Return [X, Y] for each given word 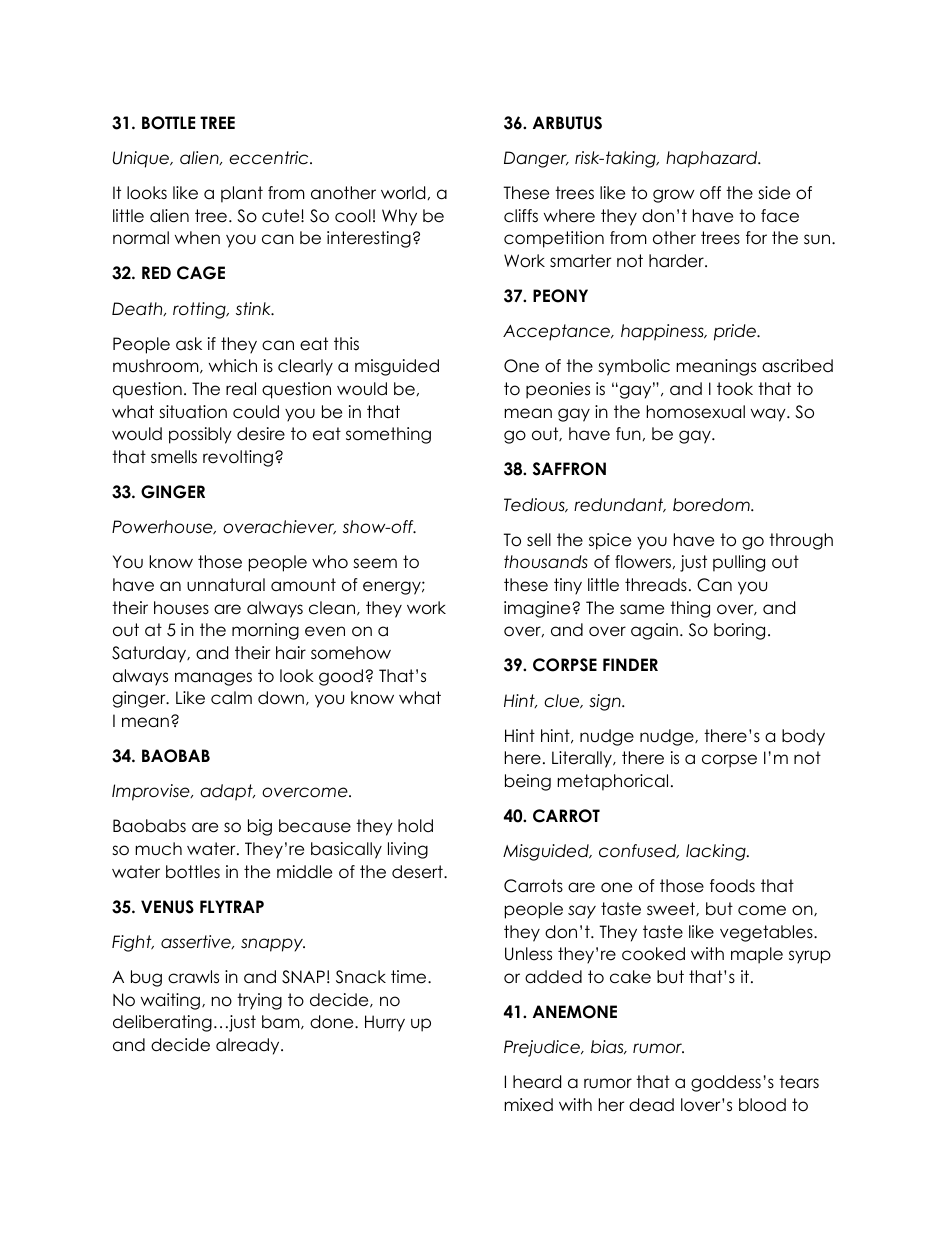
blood [762, 1105]
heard [537, 1082]
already [249, 1046]
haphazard [713, 159]
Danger [536, 159]
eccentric [270, 158]
